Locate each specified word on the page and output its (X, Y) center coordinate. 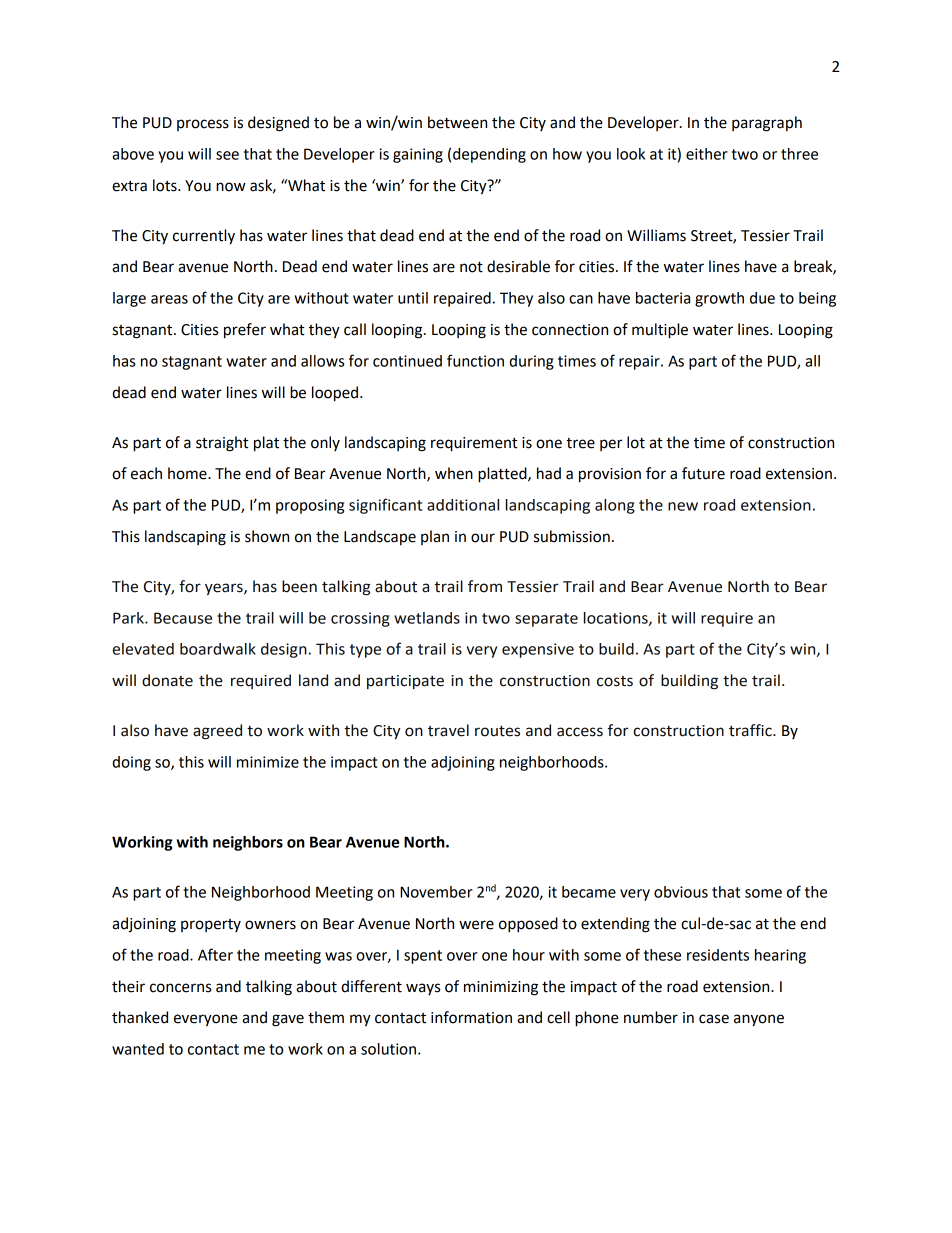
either (707, 154)
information (471, 1017)
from (485, 586)
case (714, 1019)
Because (183, 618)
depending (489, 155)
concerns (180, 988)
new (683, 506)
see (227, 155)
